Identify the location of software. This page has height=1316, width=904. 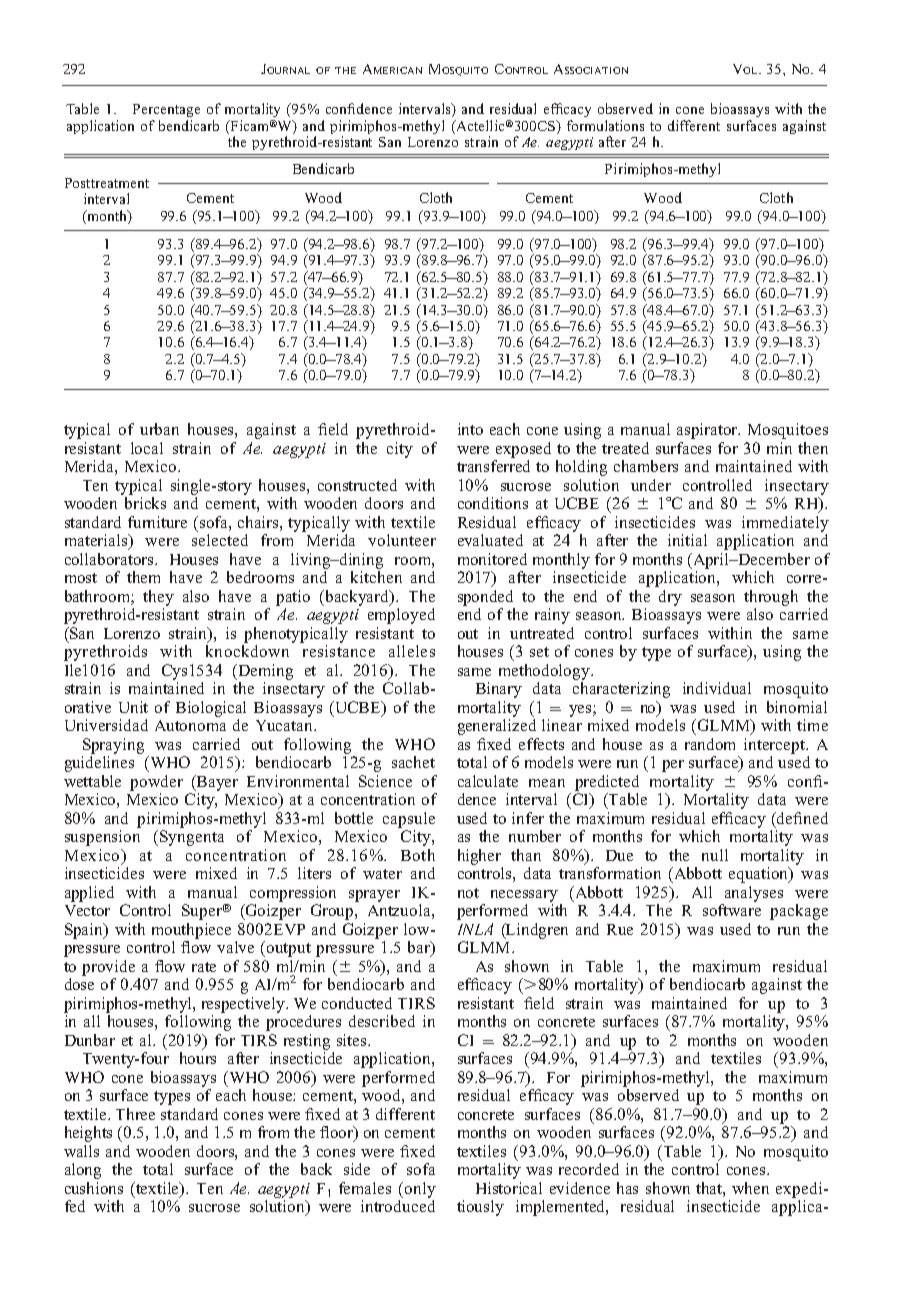
(732, 910).
